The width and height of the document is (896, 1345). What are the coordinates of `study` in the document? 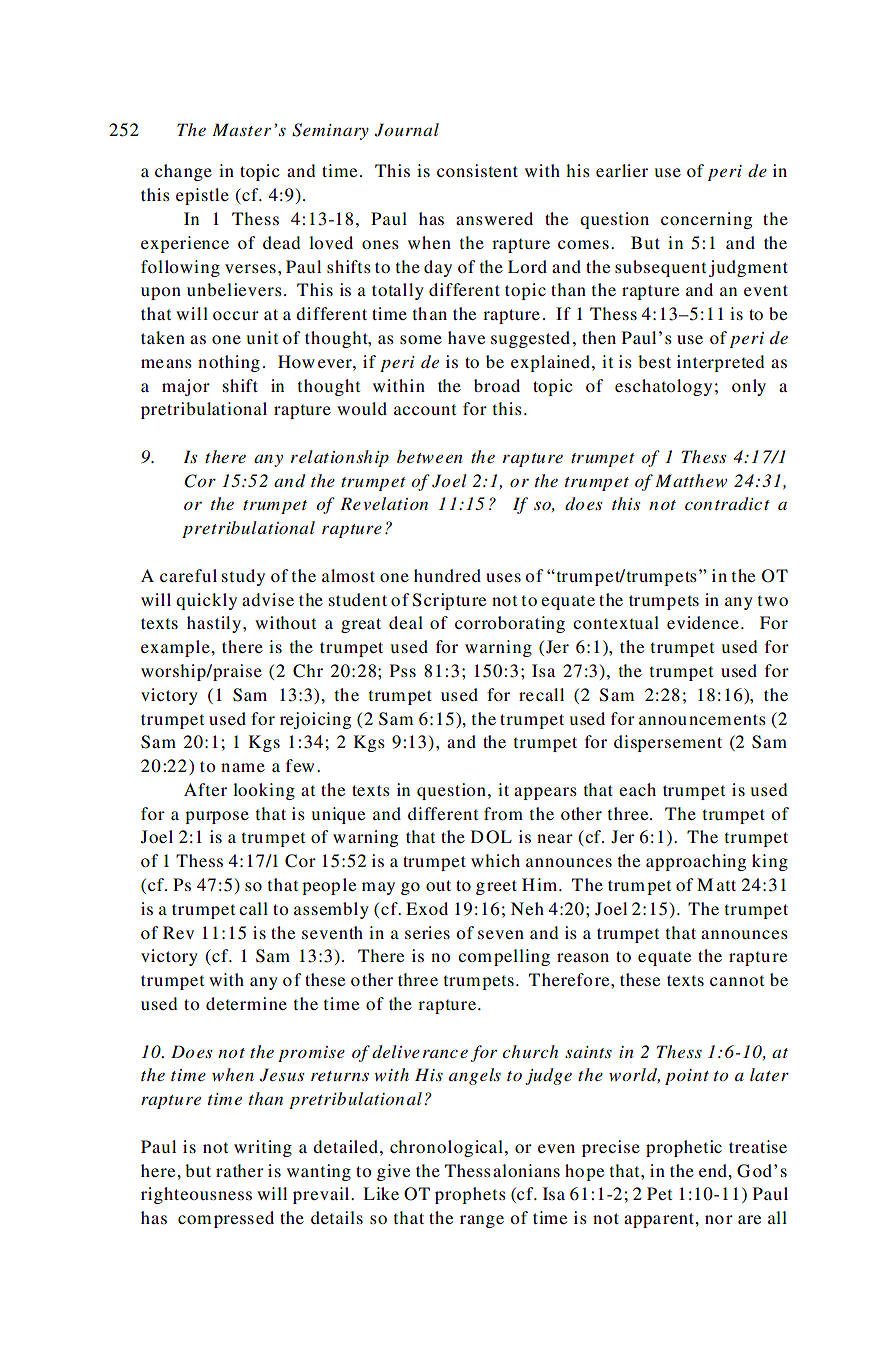 It's located at (243, 577).
